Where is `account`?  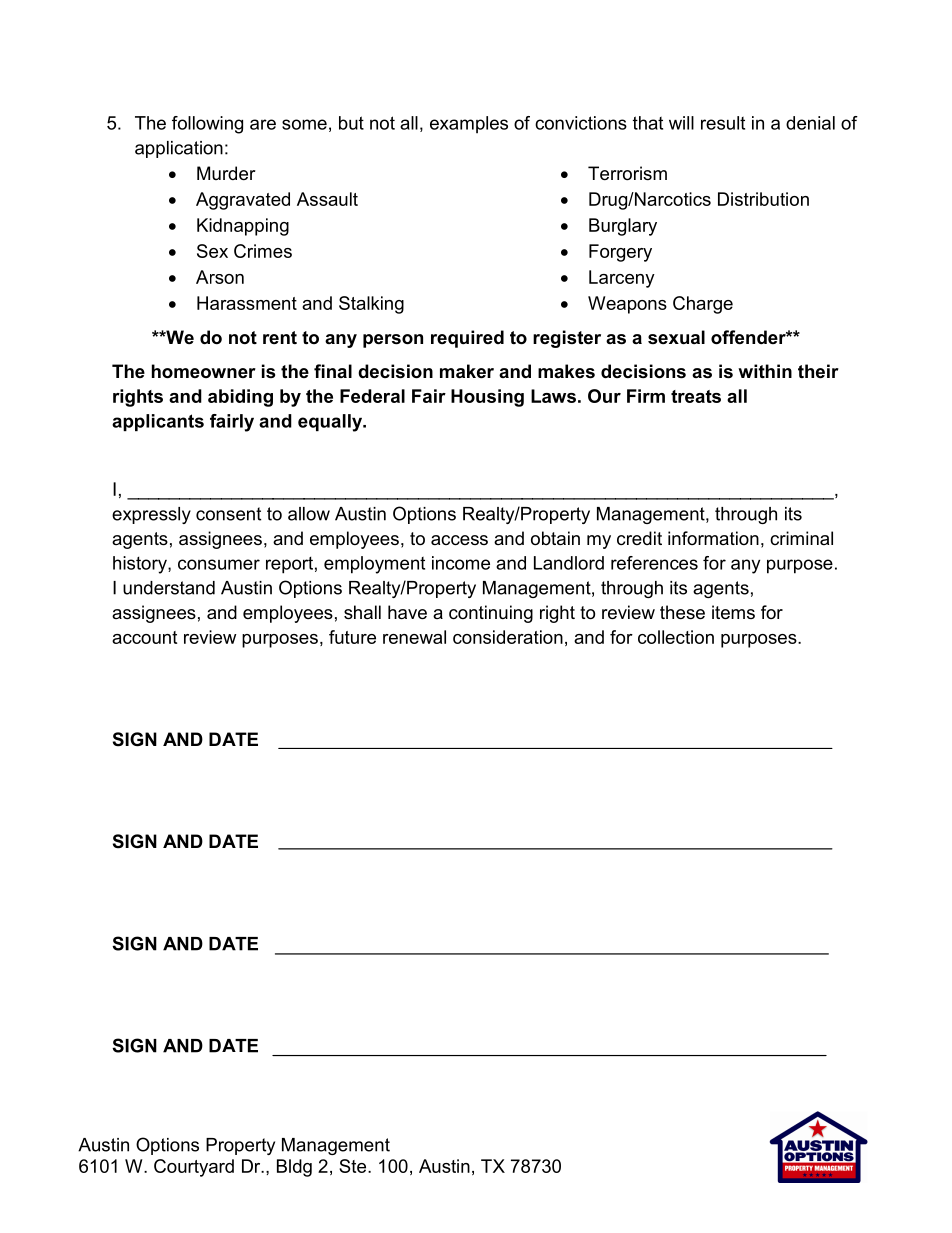
account is located at coordinates (144, 637).
